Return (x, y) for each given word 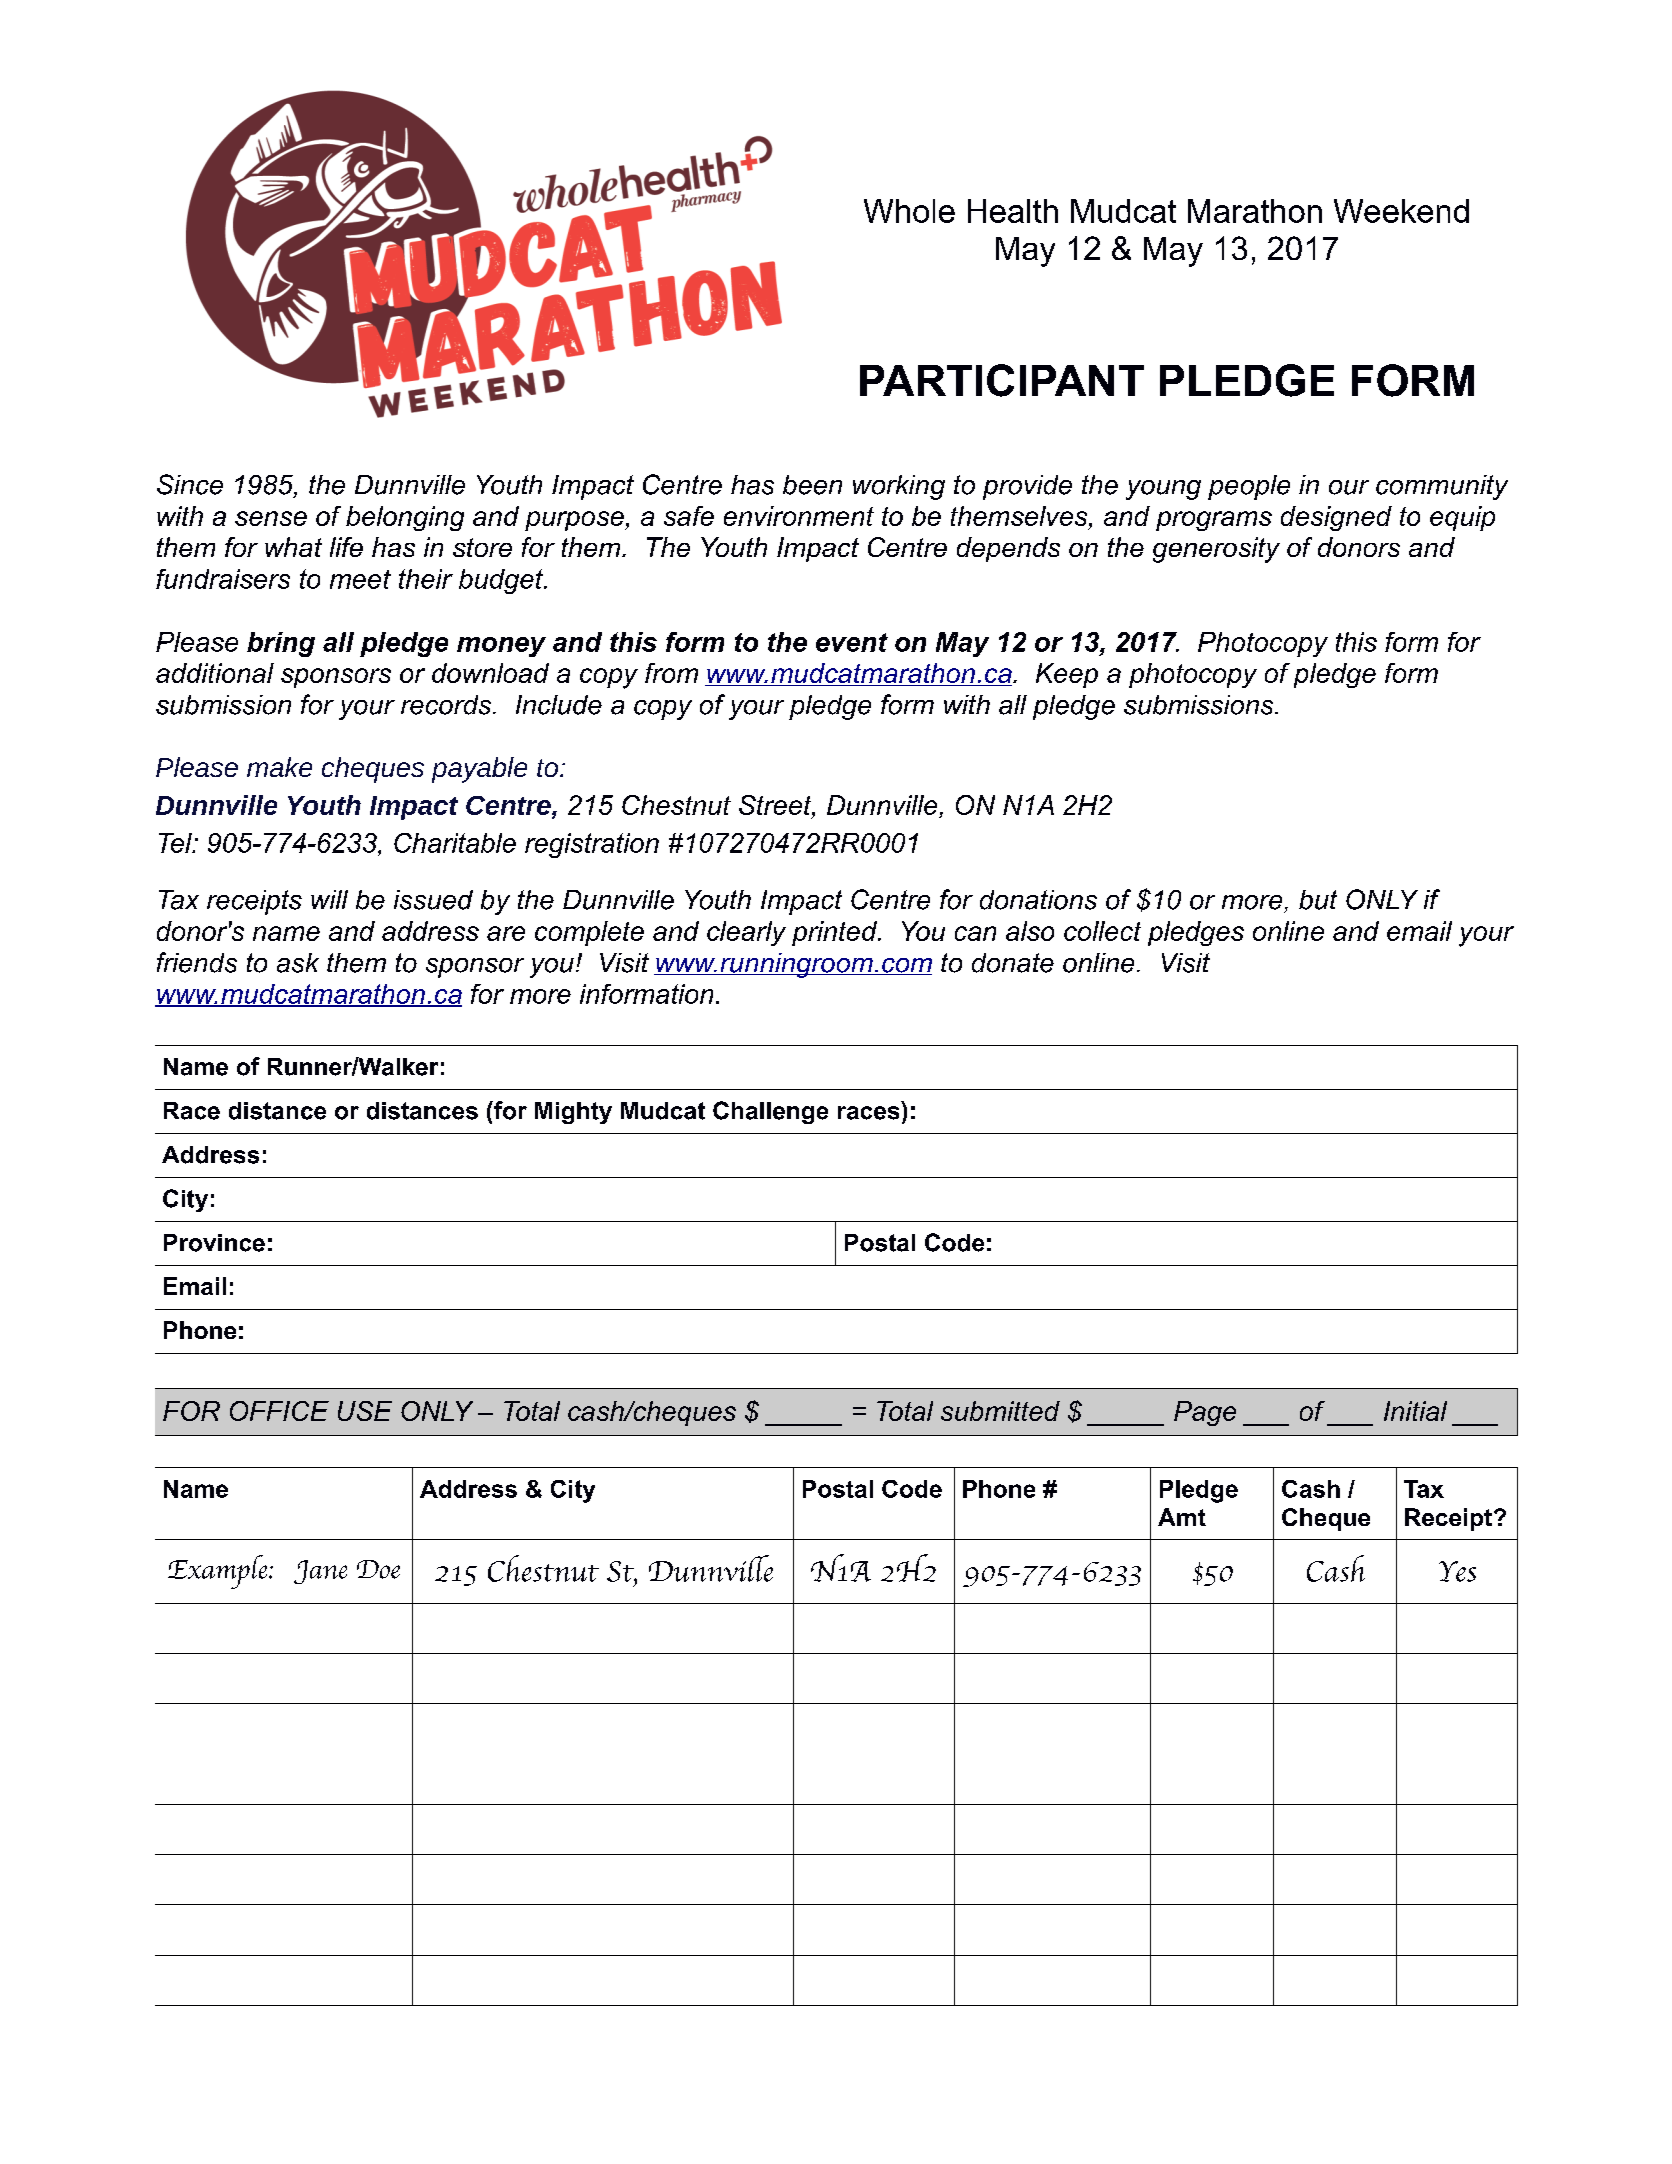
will (329, 899)
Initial (1415, 1411)
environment (799, 516)
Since (190, 484)
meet (360, 579)
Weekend (1401, 211)
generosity (1216, 550)
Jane (320, 1572)
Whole (909, 211)
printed (835, 933)
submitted (1000, 1411)
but (1318, 900)
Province (214, 1243)
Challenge (770, 1112)
